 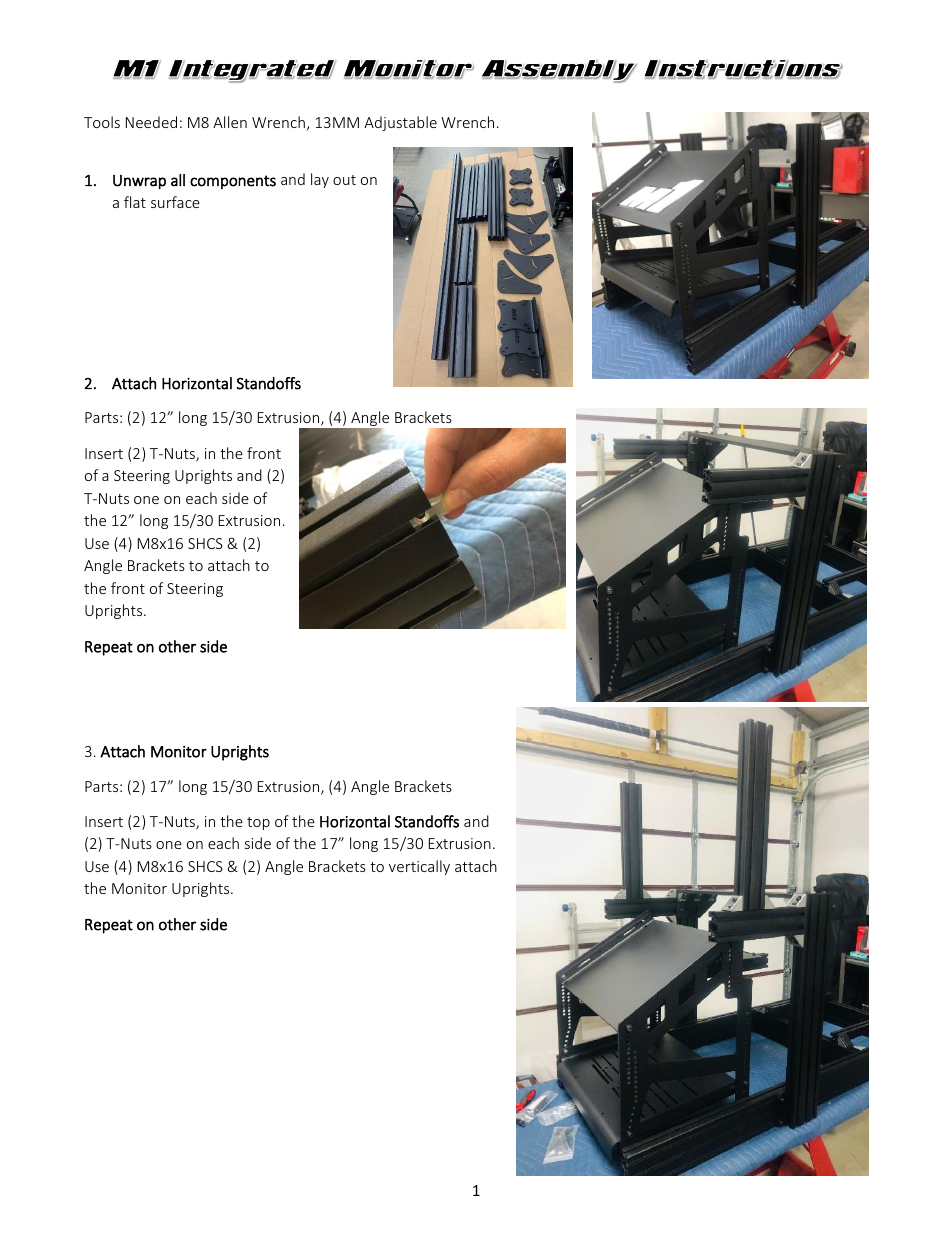 What do you see at coordinates (419, 867) in the screenshot?
I see `vertically` at bounding box center [419, 867].
